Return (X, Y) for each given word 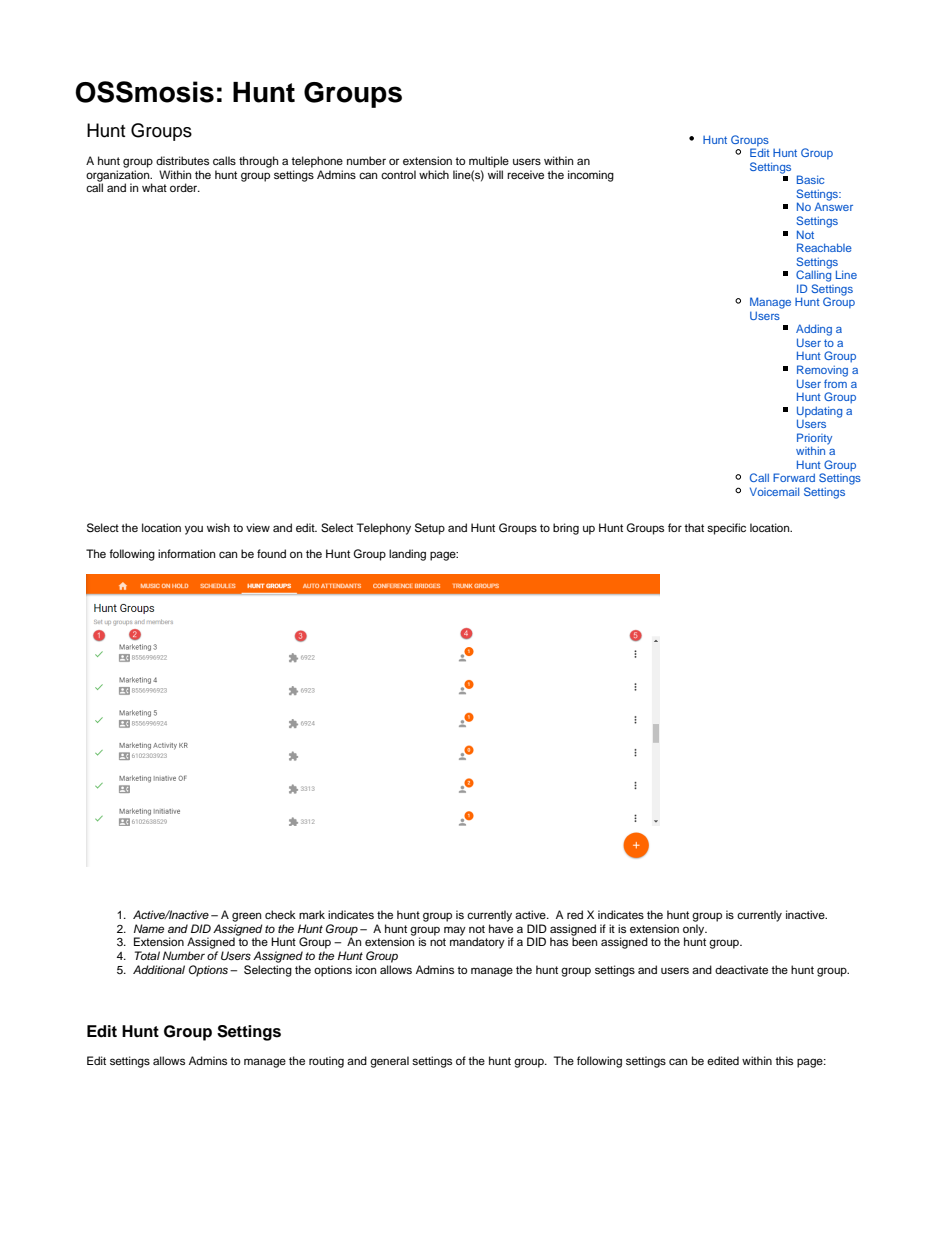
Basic (810, 179)
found (271, 553)
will (495, 174)
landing (407, 555)
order (185, 187)
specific (726, 529)
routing (326, 1062)
